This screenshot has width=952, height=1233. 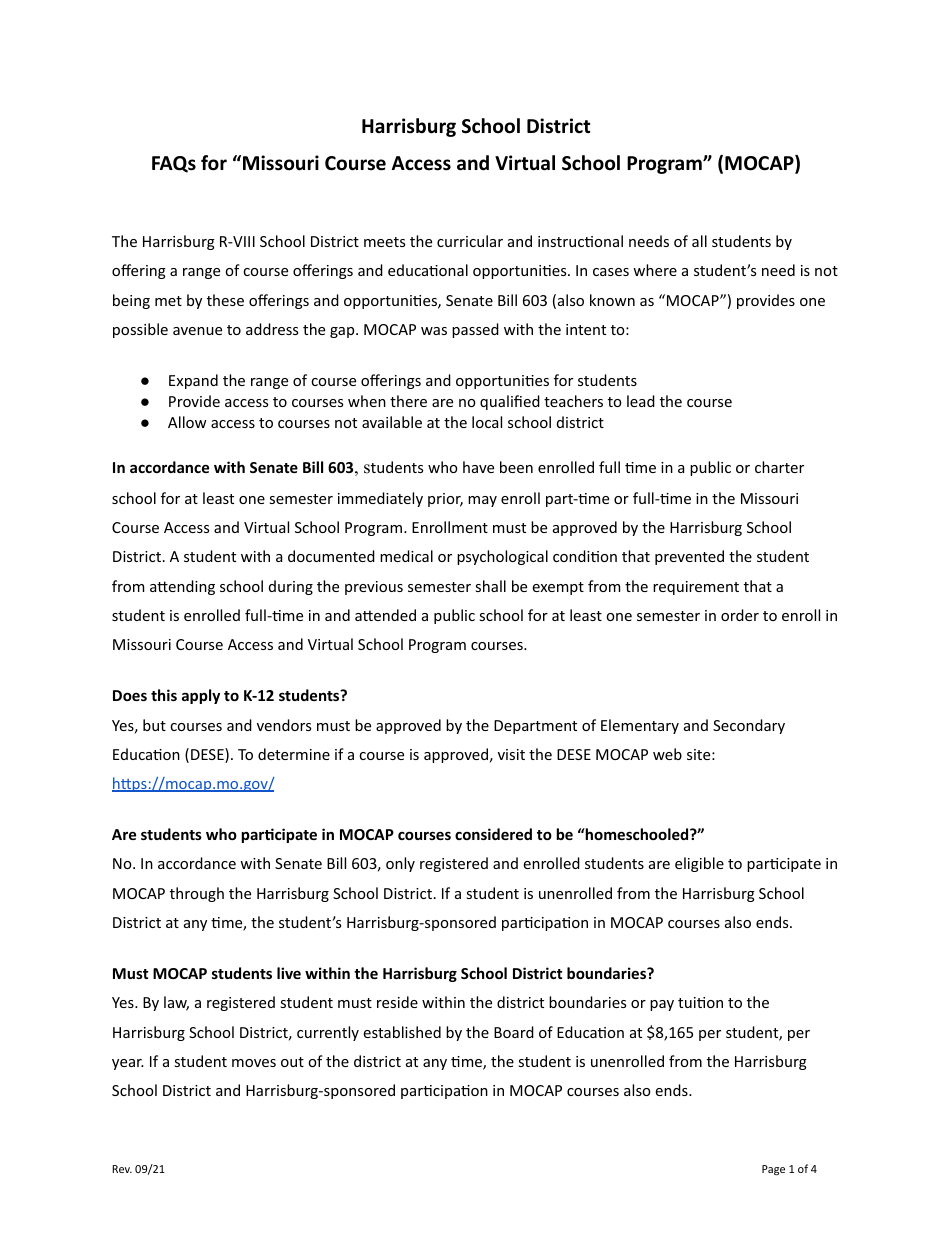 What do you see at coordinates (655, 270) in the screenshot?
I see `where` at bounding box center [655, 270].
